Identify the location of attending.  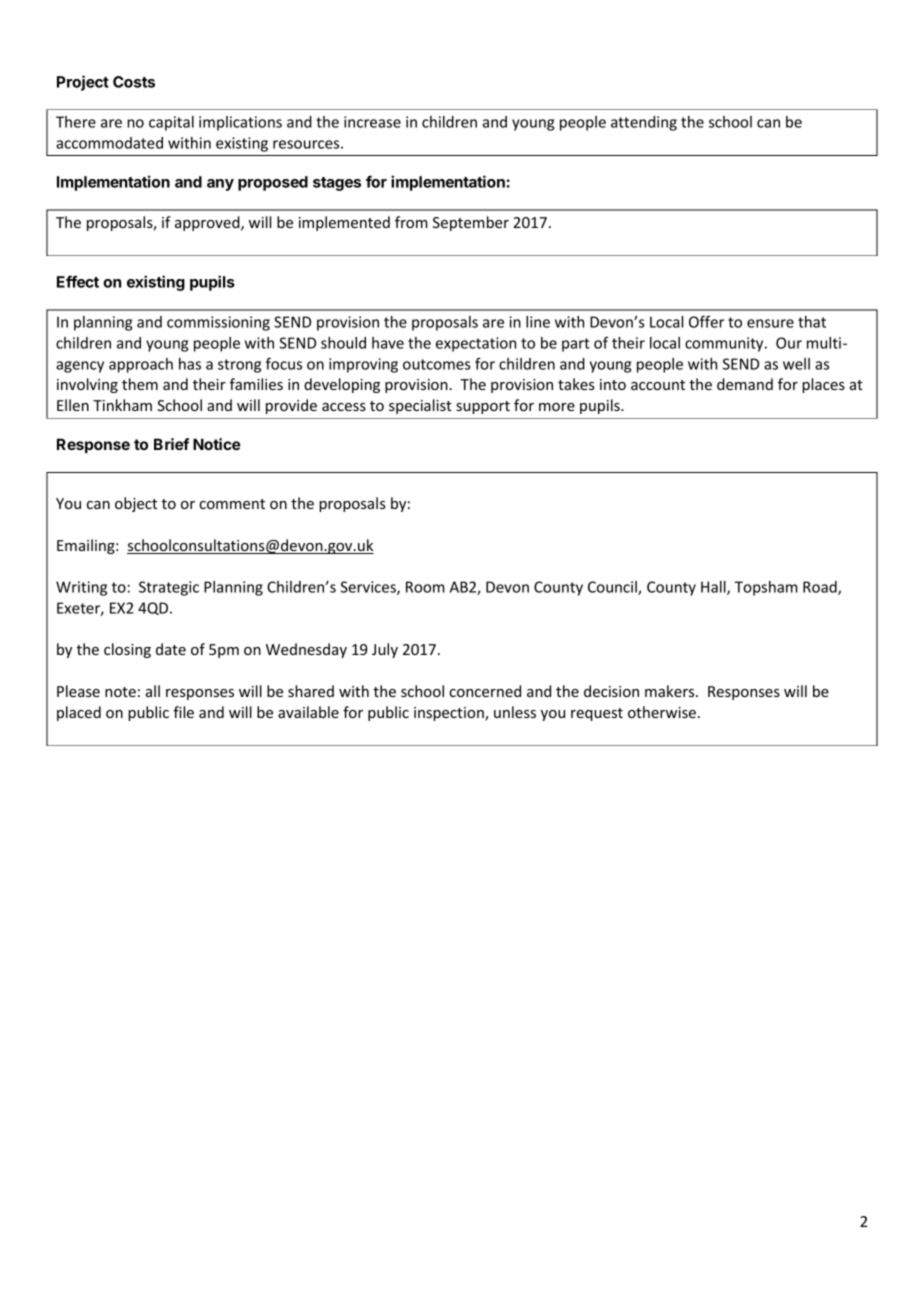
(644, 123).
